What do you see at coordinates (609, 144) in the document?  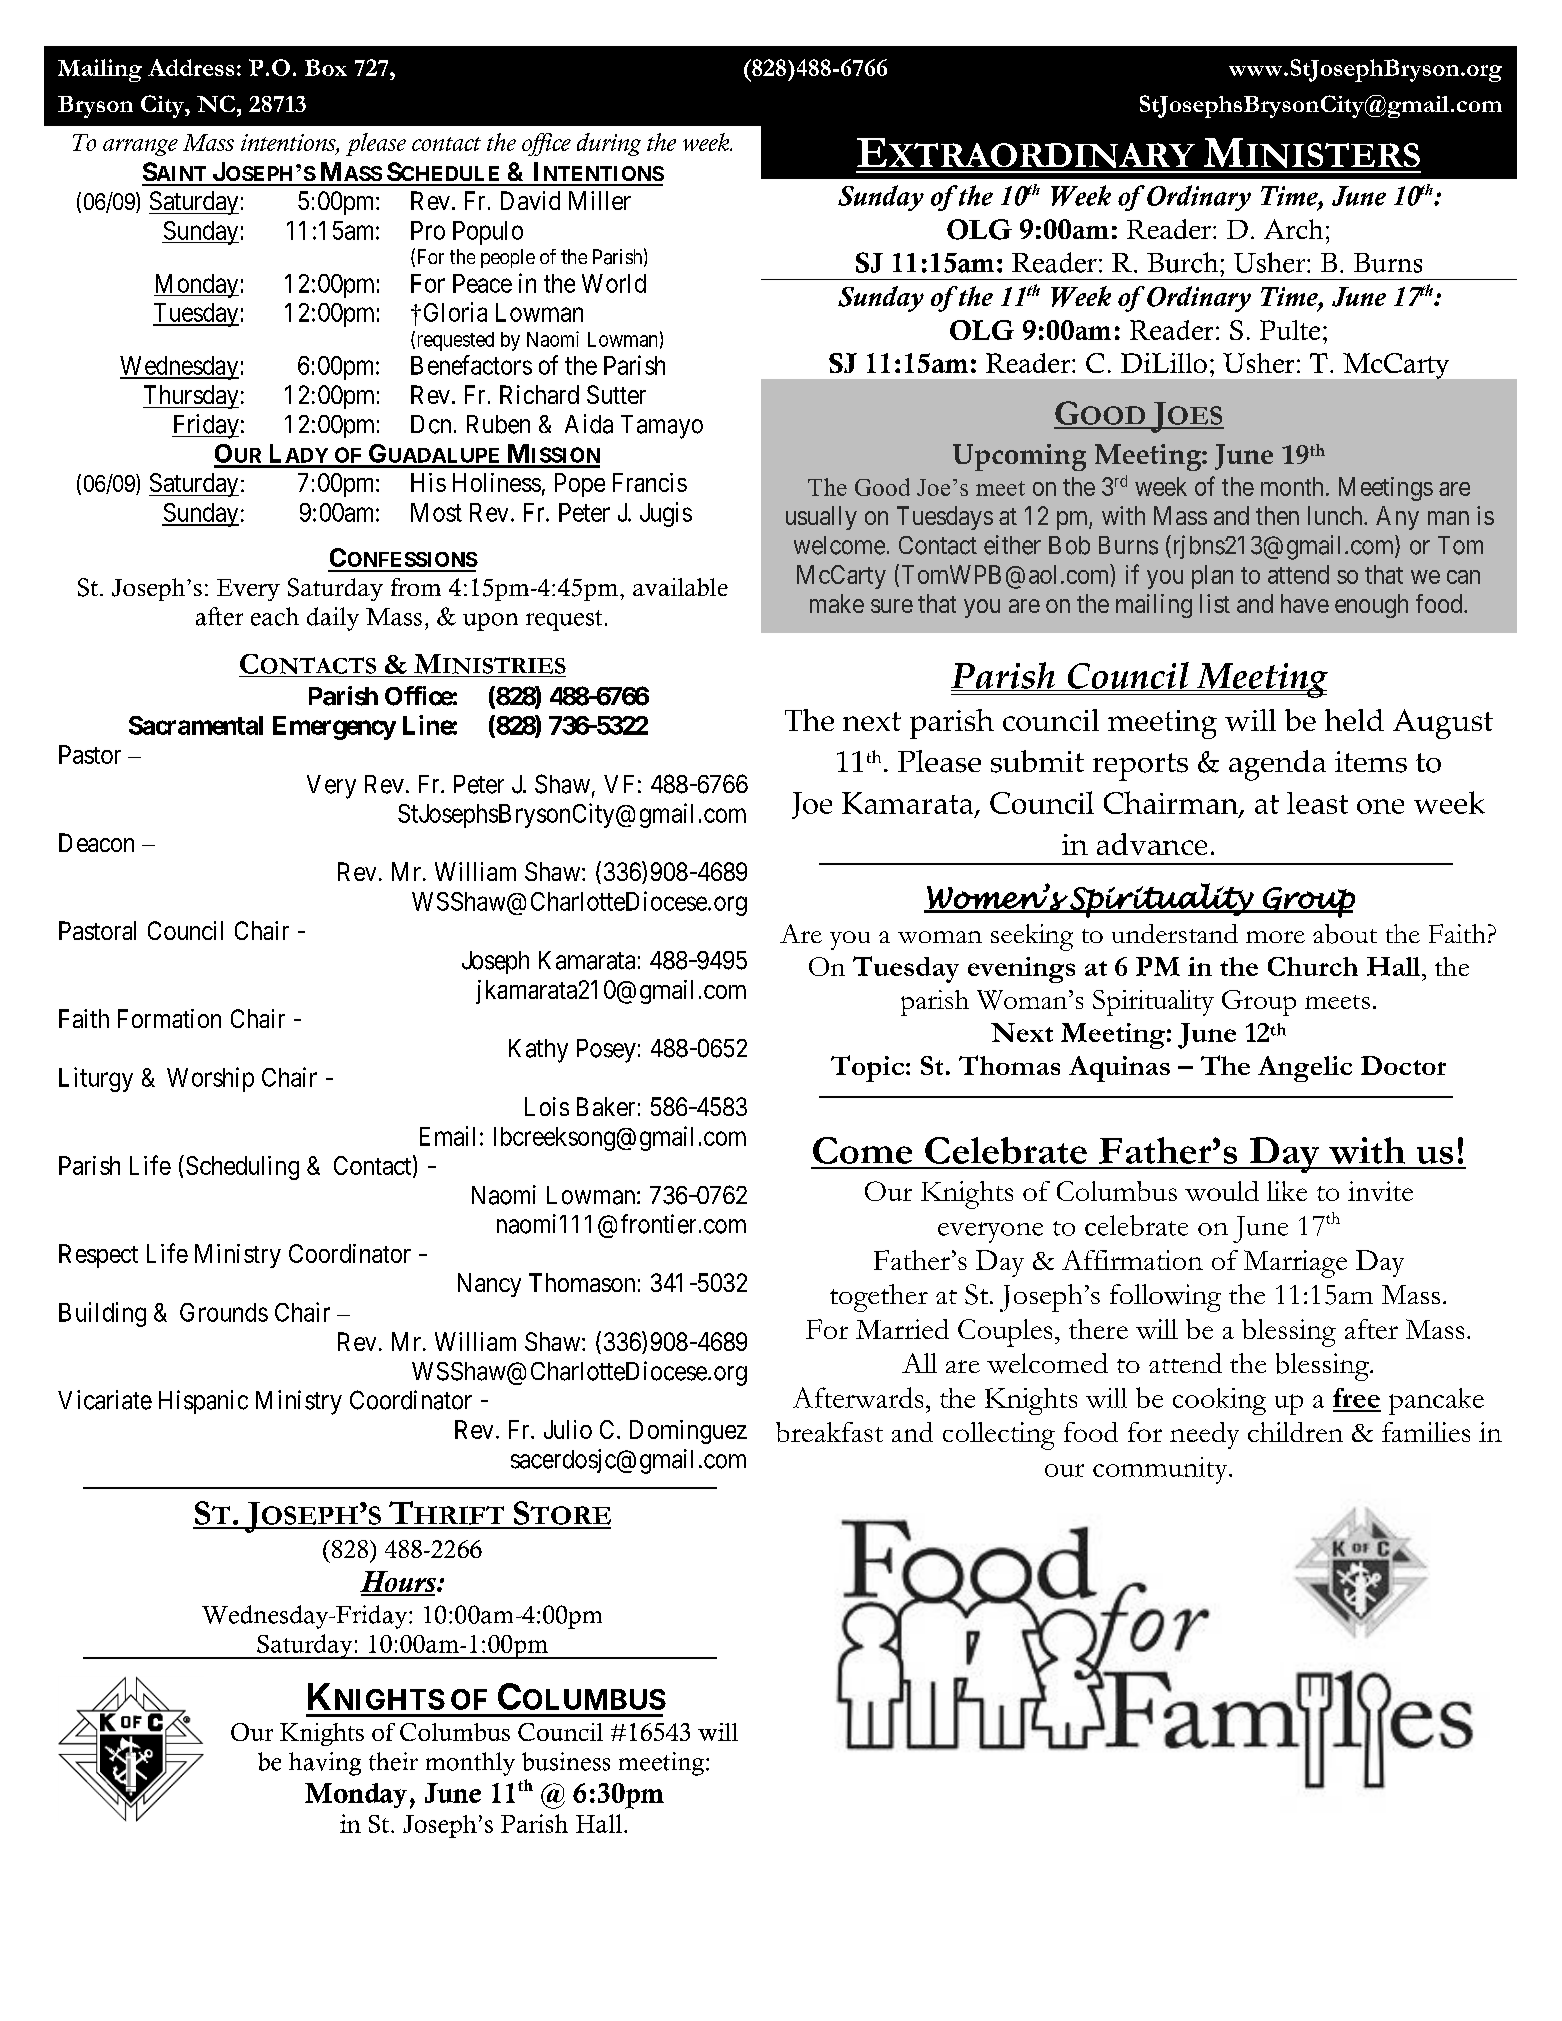 I see `during` at bounding box center [609, 144].
